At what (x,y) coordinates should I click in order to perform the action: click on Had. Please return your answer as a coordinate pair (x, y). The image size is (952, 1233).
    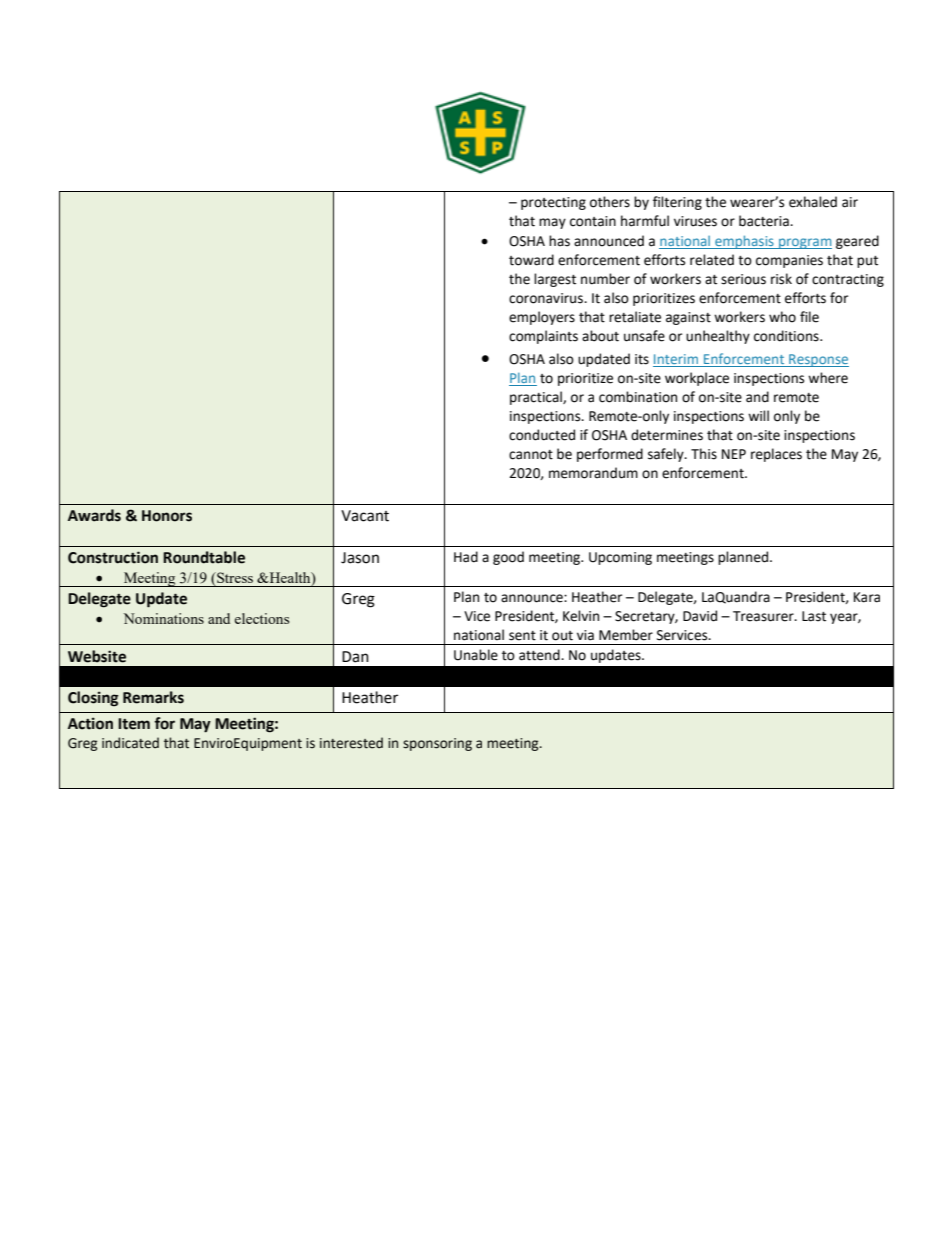
    Looking at the image, I should click on (466, 557).
